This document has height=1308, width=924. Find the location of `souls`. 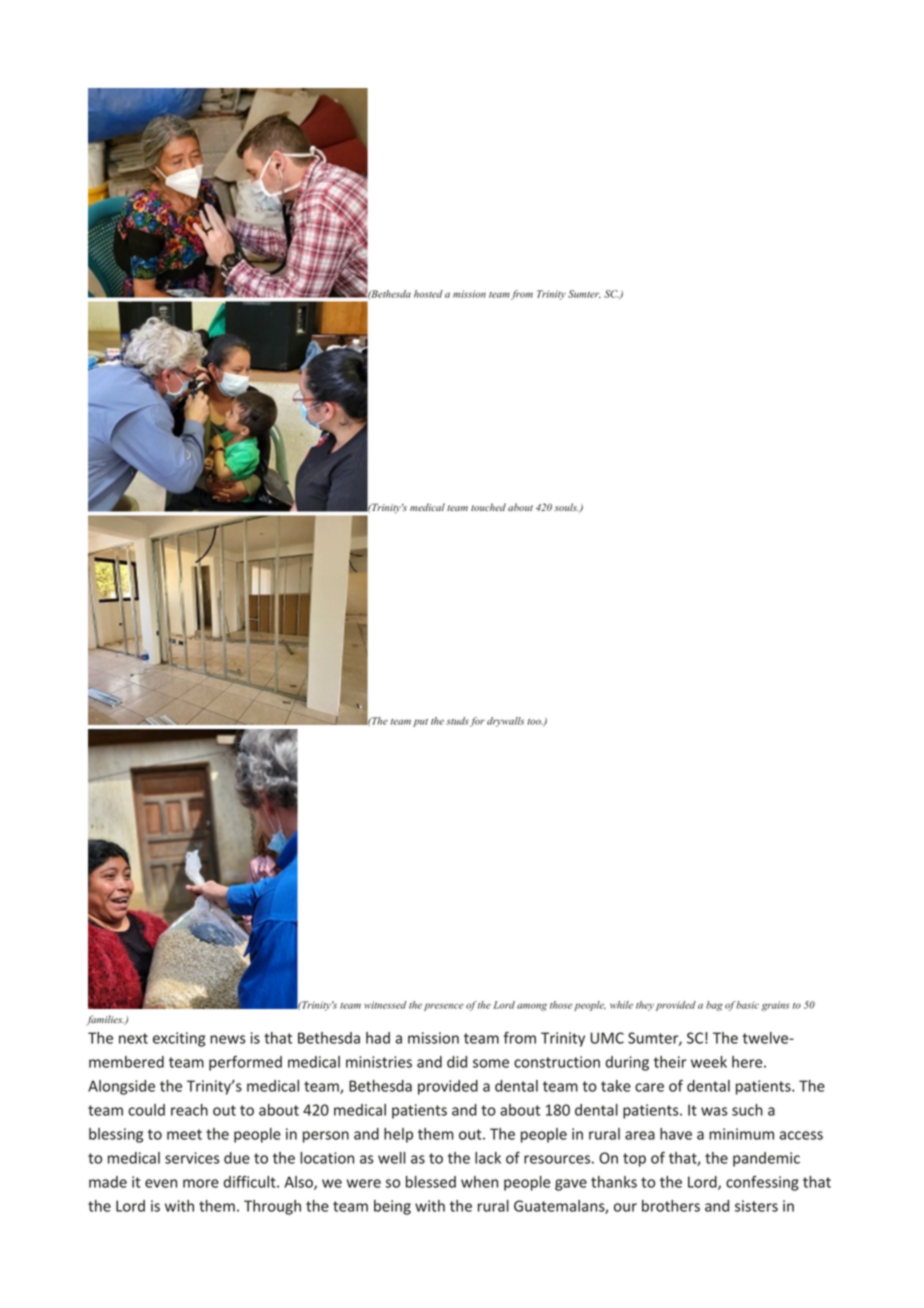

souls is located at coordinates (566, 507).
